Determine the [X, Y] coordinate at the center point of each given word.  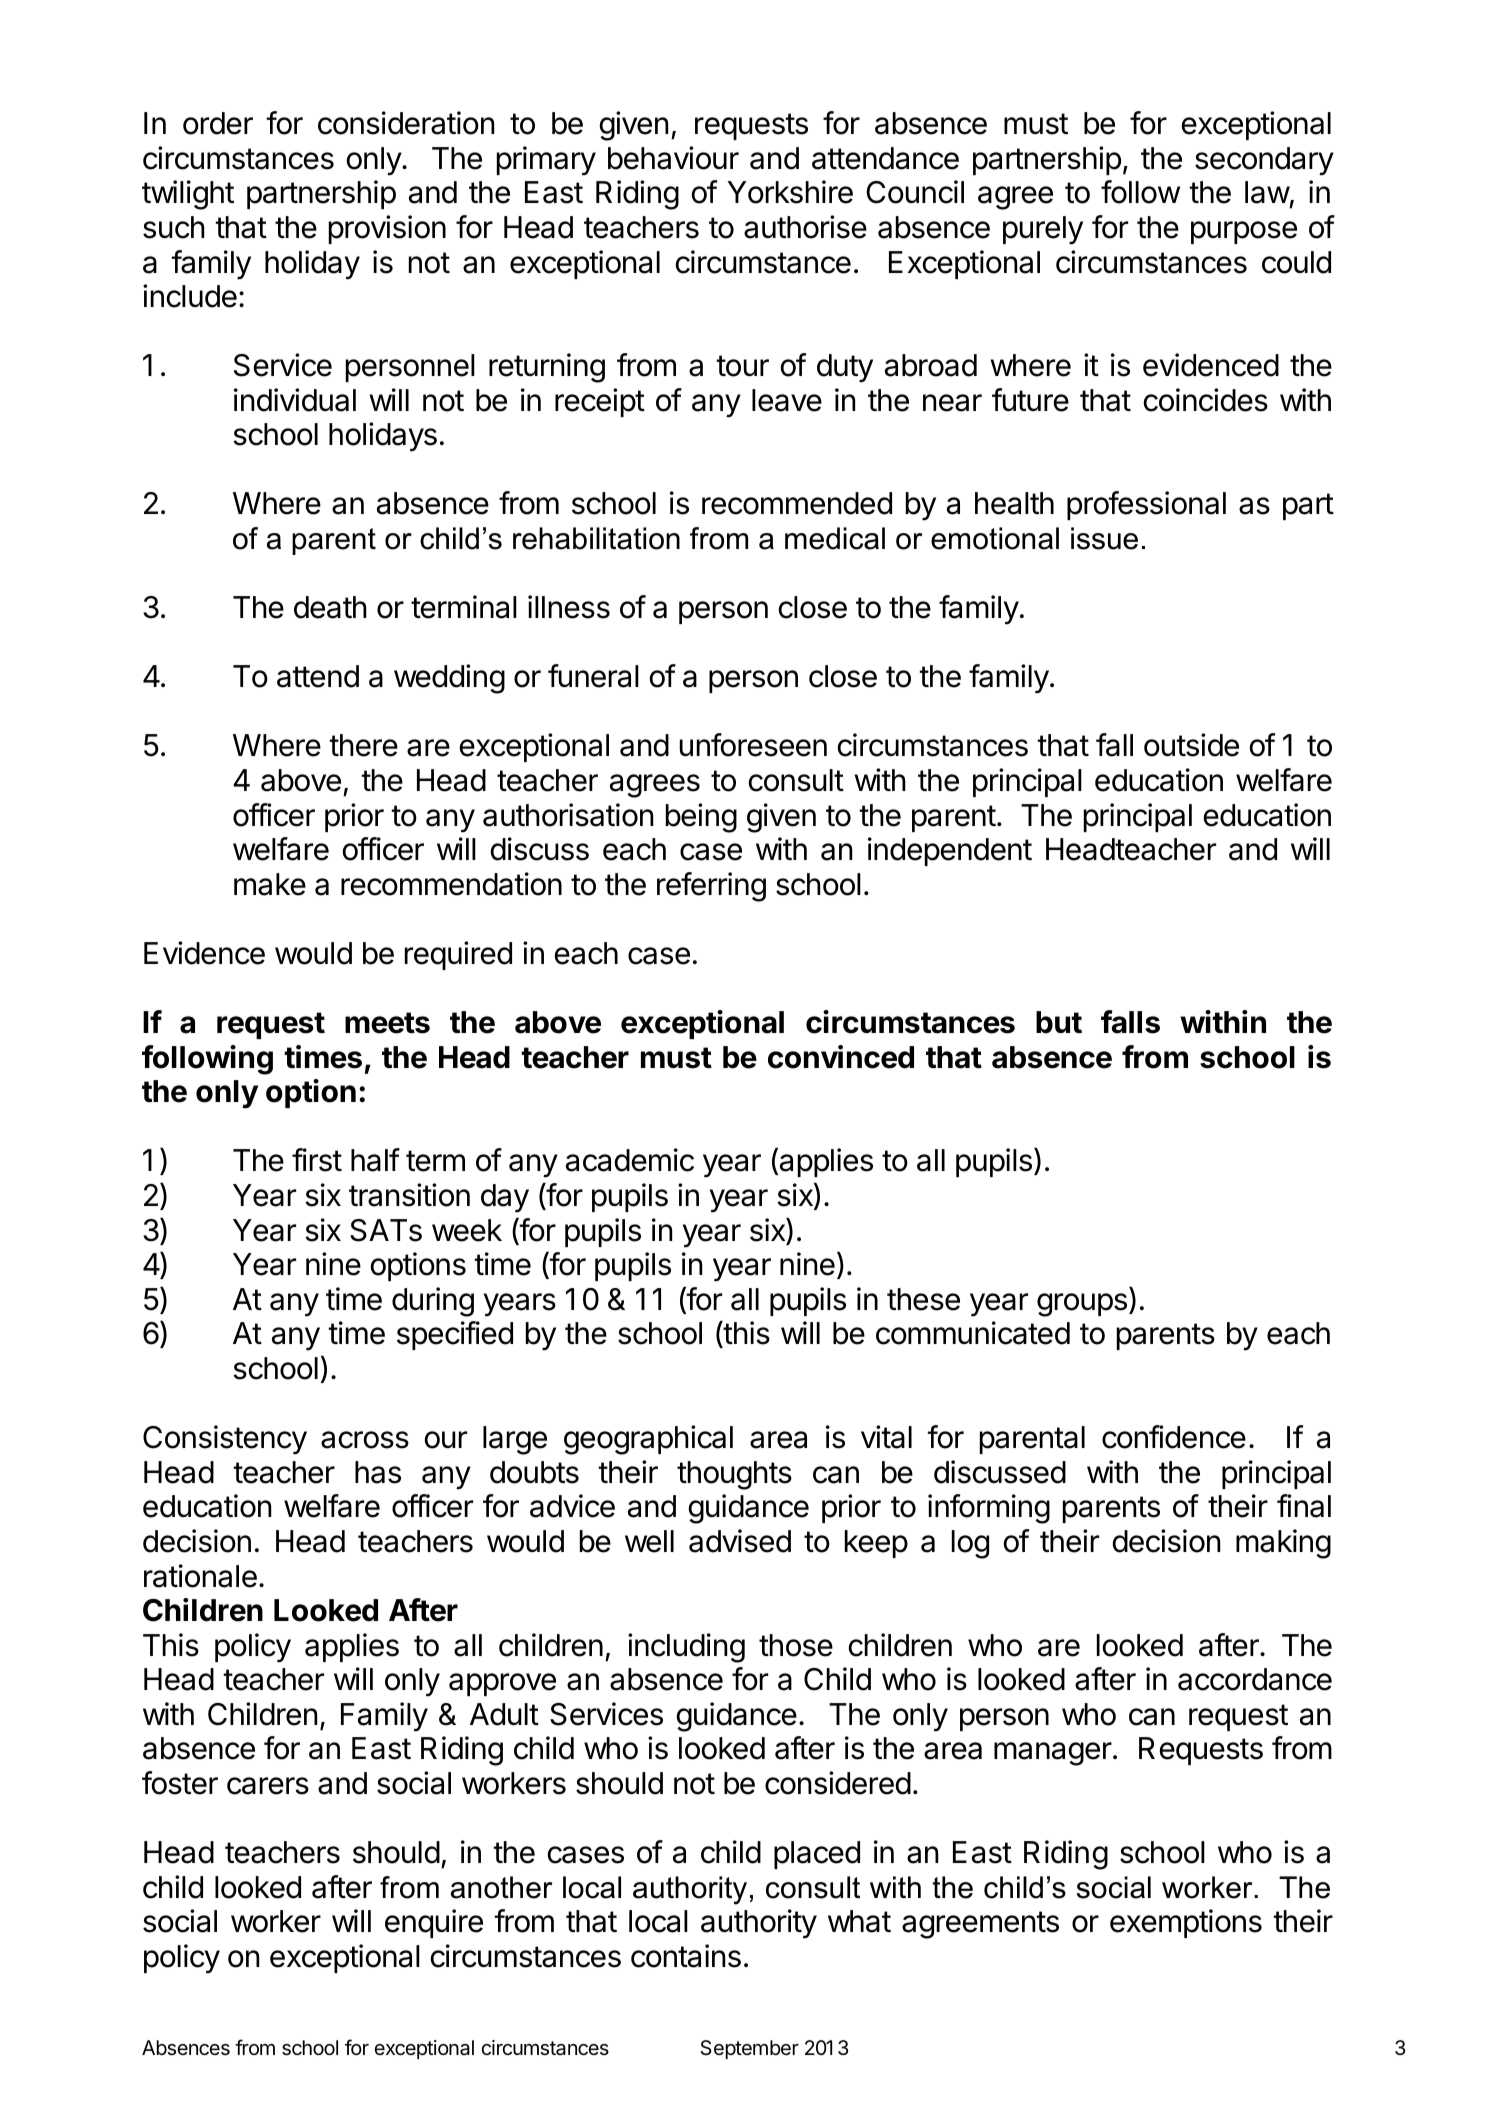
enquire [434, 1923]
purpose [1244, 232]
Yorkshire [790, 192]
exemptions [1186, 1923]
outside [1191, 745]
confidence [1174, 1437]
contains [686, 1956]
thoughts [734, 1475]
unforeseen [753, 745]
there [363, 745]
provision [387, 229]
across [365, 1440]
